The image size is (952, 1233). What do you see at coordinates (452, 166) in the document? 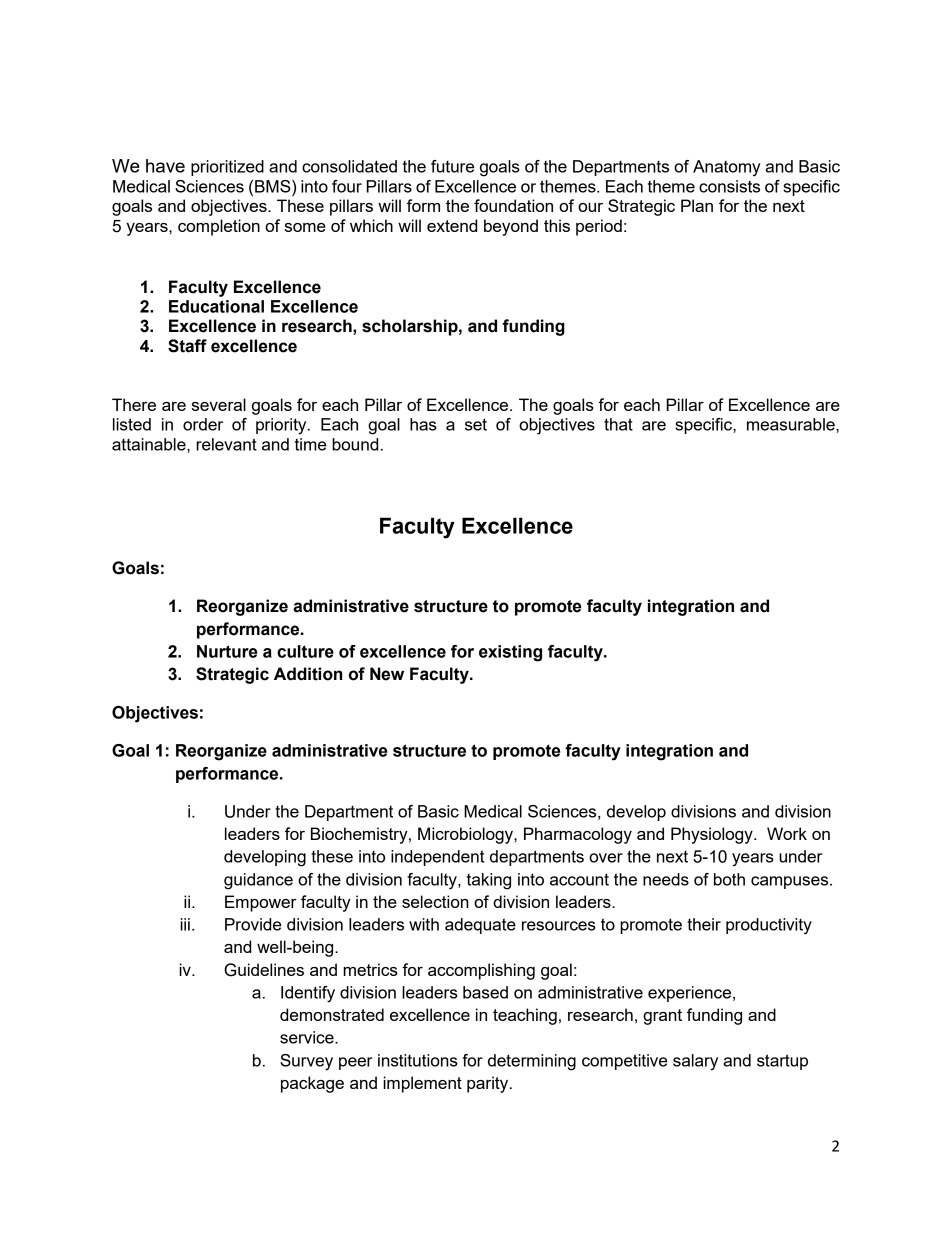
I see `future` at bounding box center [452, 166].
